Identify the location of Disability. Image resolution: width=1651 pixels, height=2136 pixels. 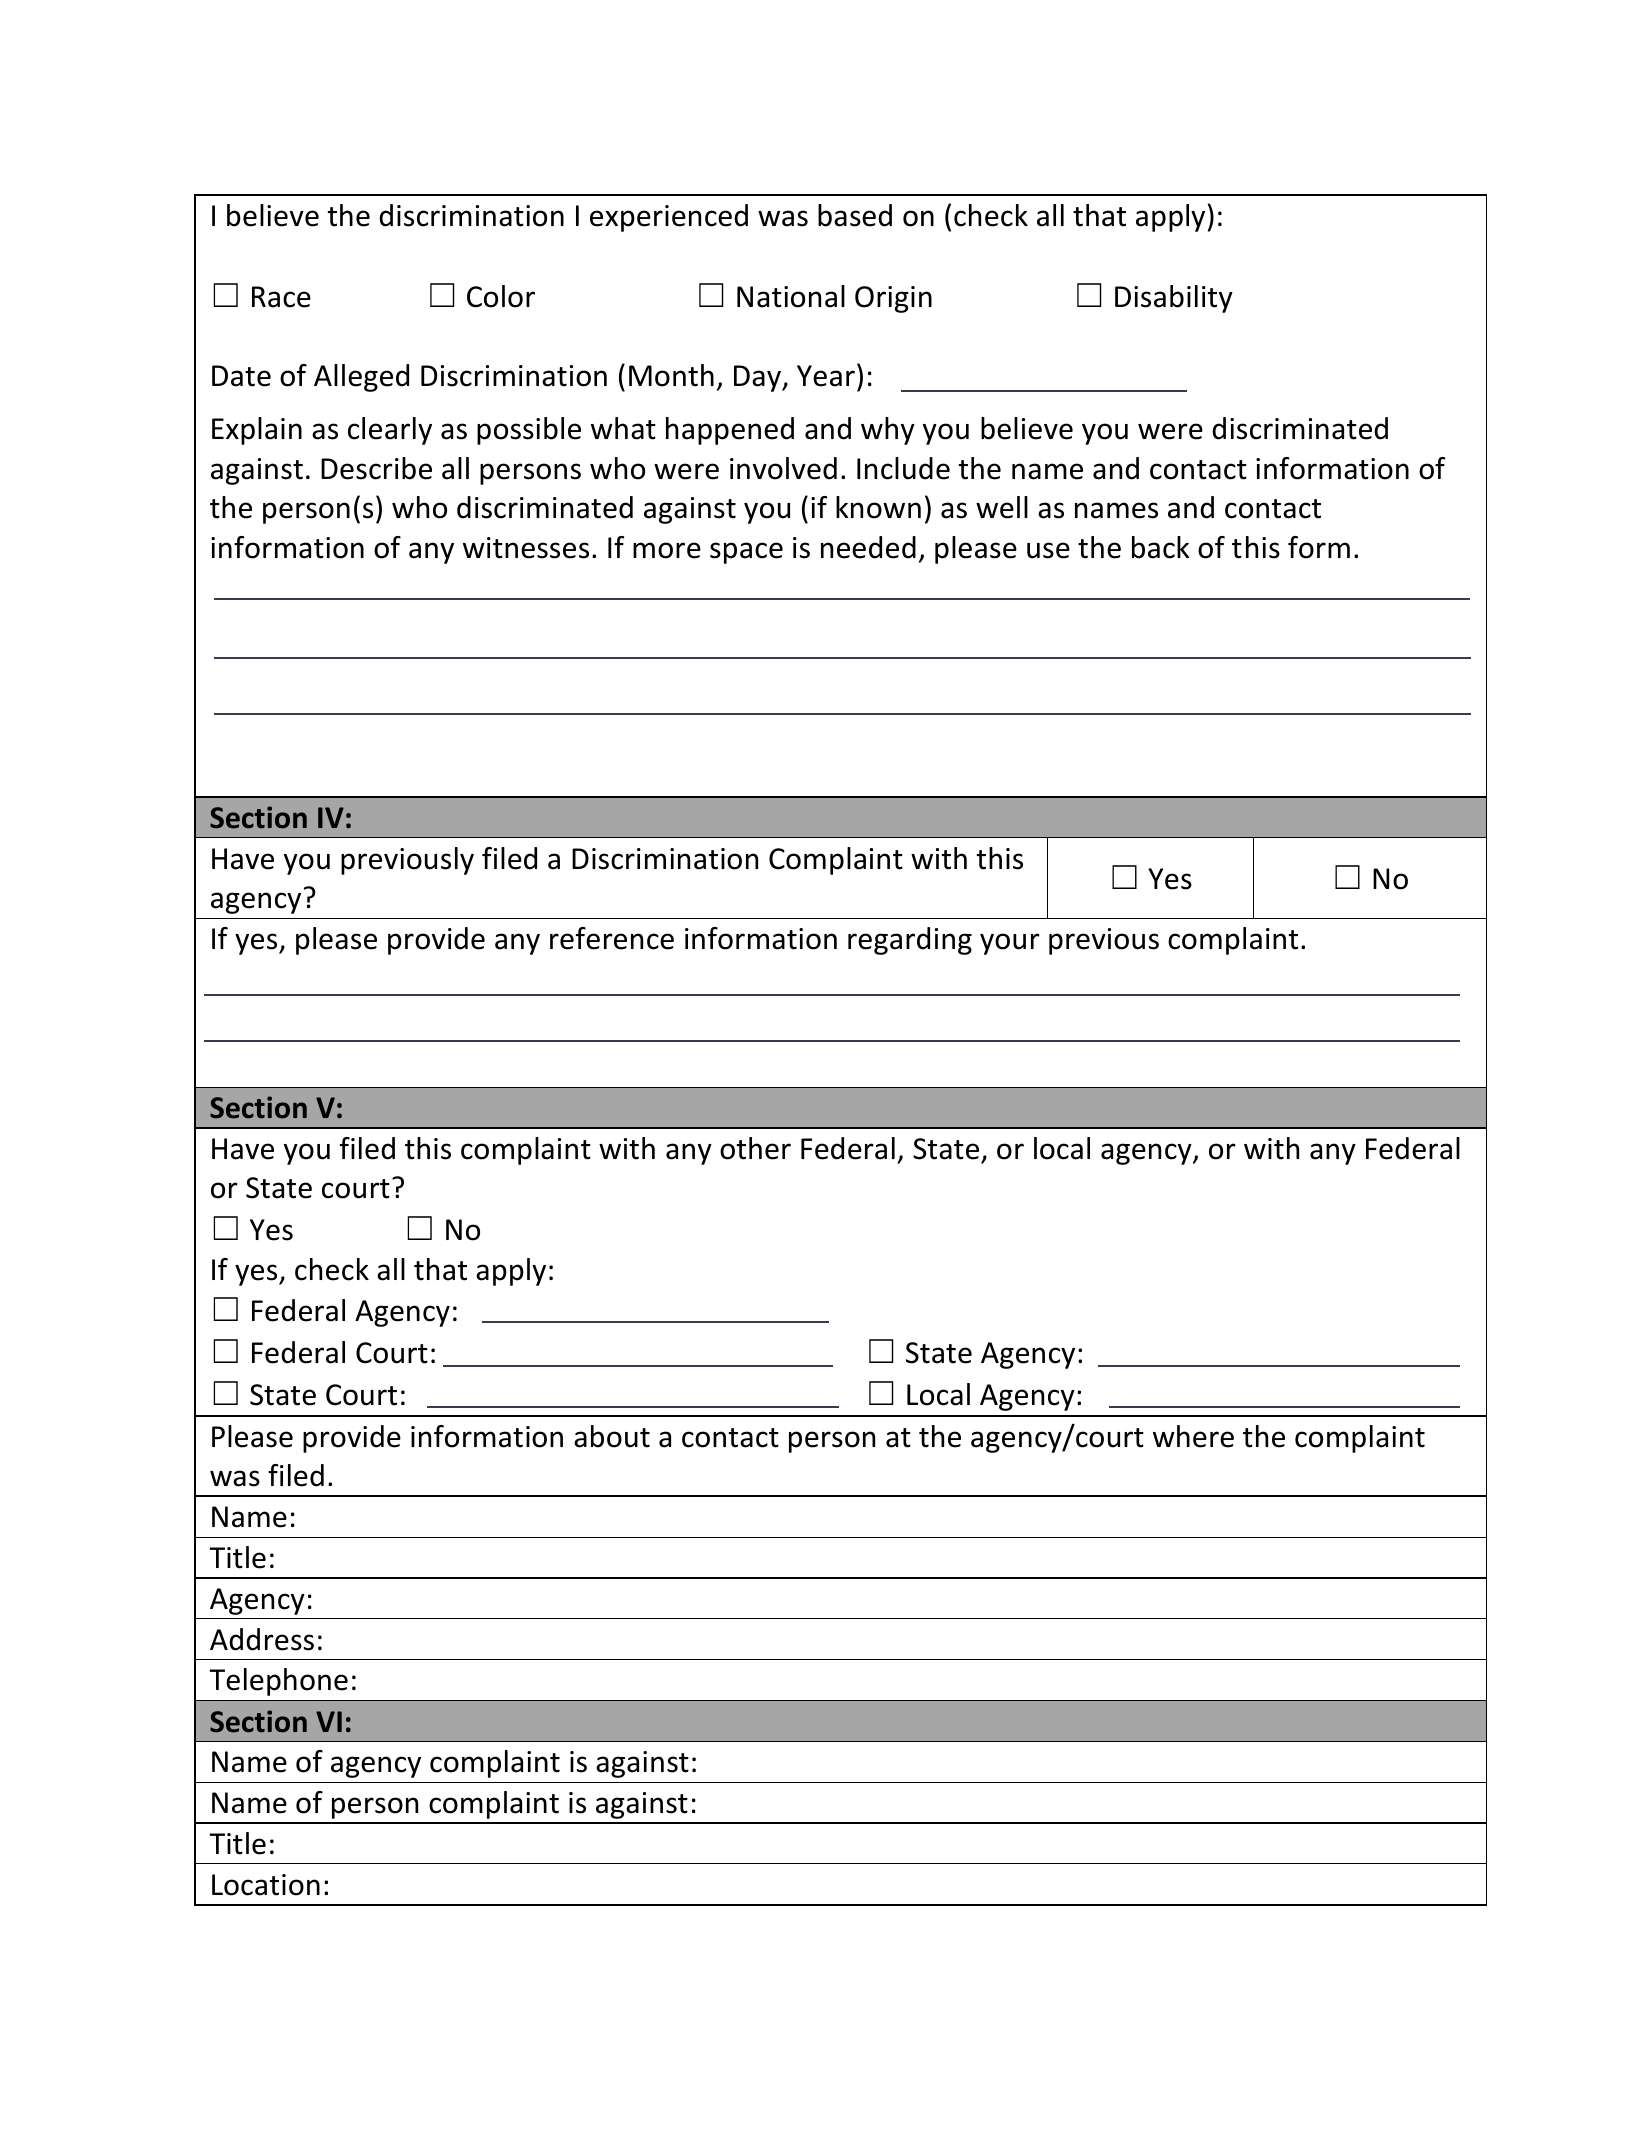
(1174, 299).
